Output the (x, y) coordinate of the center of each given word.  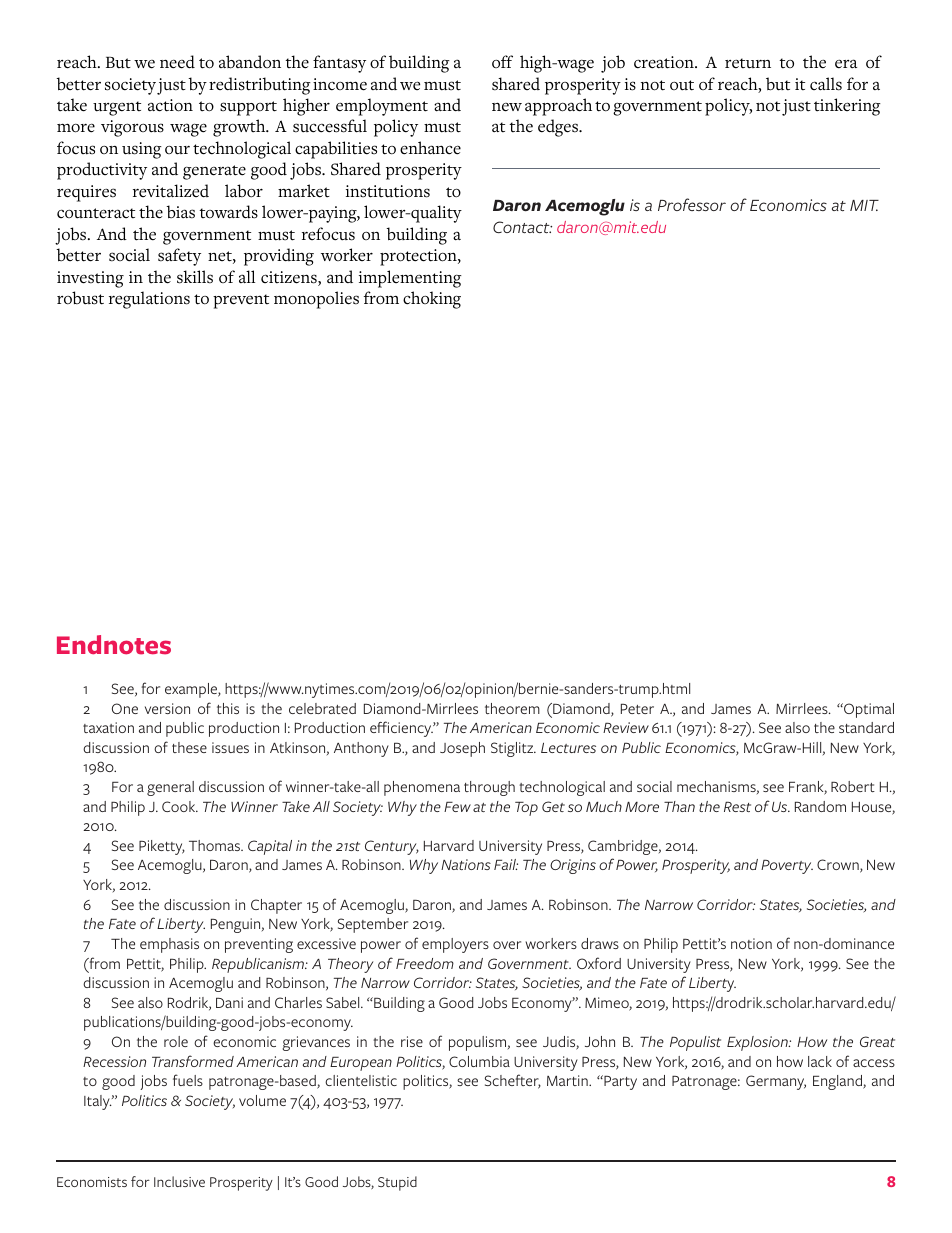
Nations (466, 864)
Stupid (397, 1183)
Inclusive (179, 1181)
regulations (149, 300)
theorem (512, 708)
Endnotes (114, 645)
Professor (692, 204)
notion (751, 943)
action (170, 105)
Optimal (868, 710)
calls (826, 84)
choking (432, 300)
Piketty (162, 847)
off (502, 61)
